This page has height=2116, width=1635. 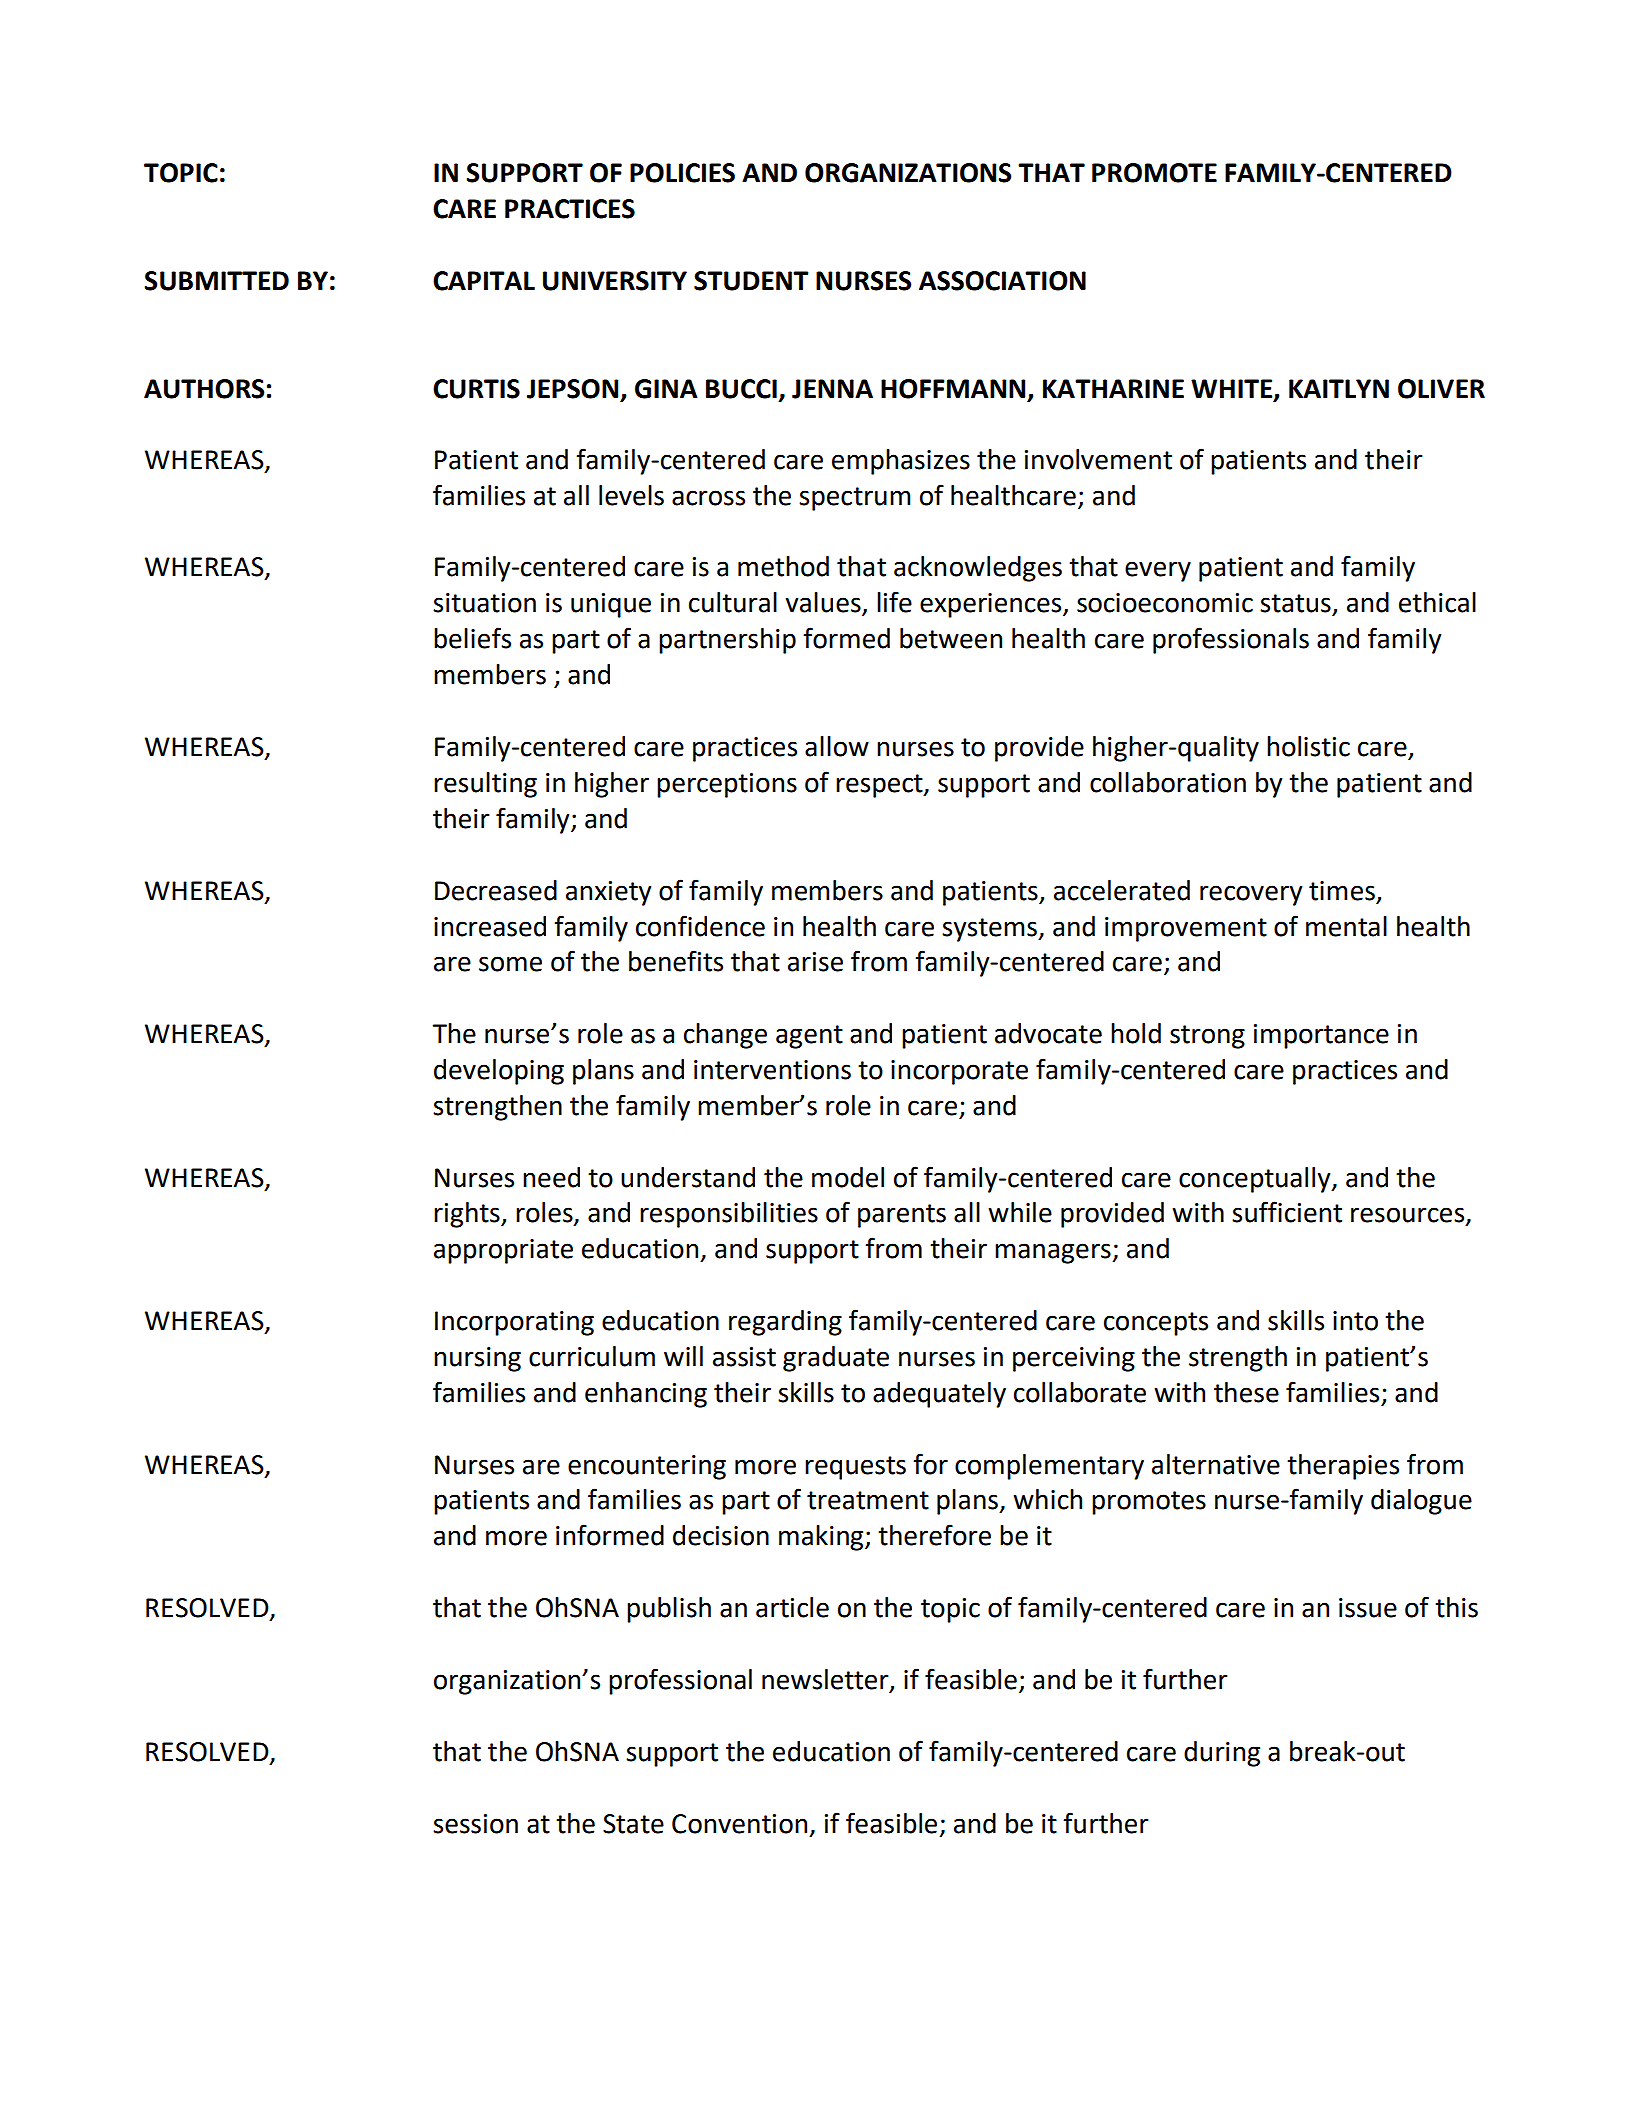 What do you see at coordinates (751, 281) in the page?
I see `STUDENT` at bounding box center [751, 281].
